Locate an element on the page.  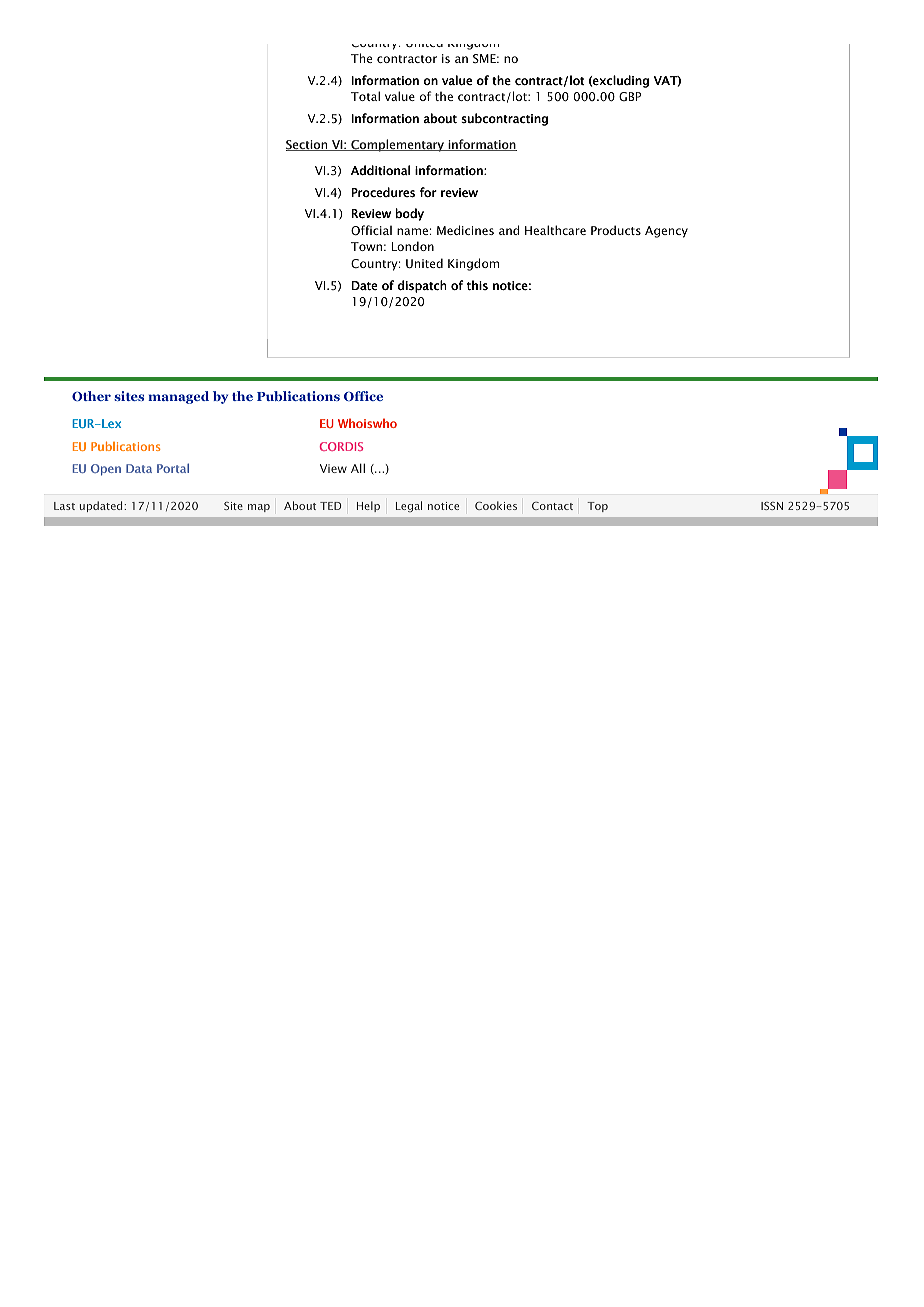
Total is located at coordinates (365, 96).
